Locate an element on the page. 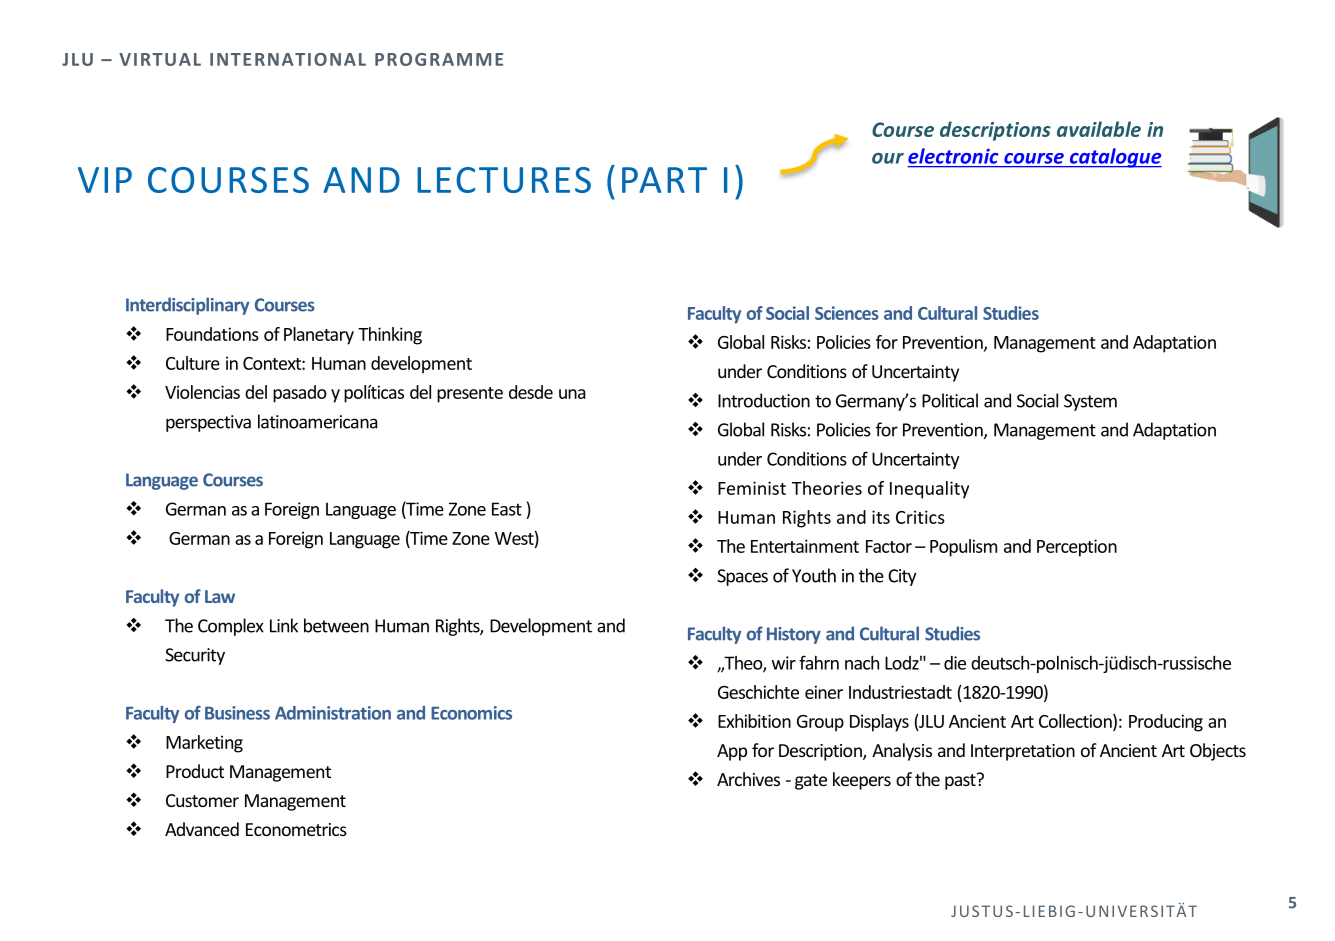  Culture is located at coordinates (193, 363).
